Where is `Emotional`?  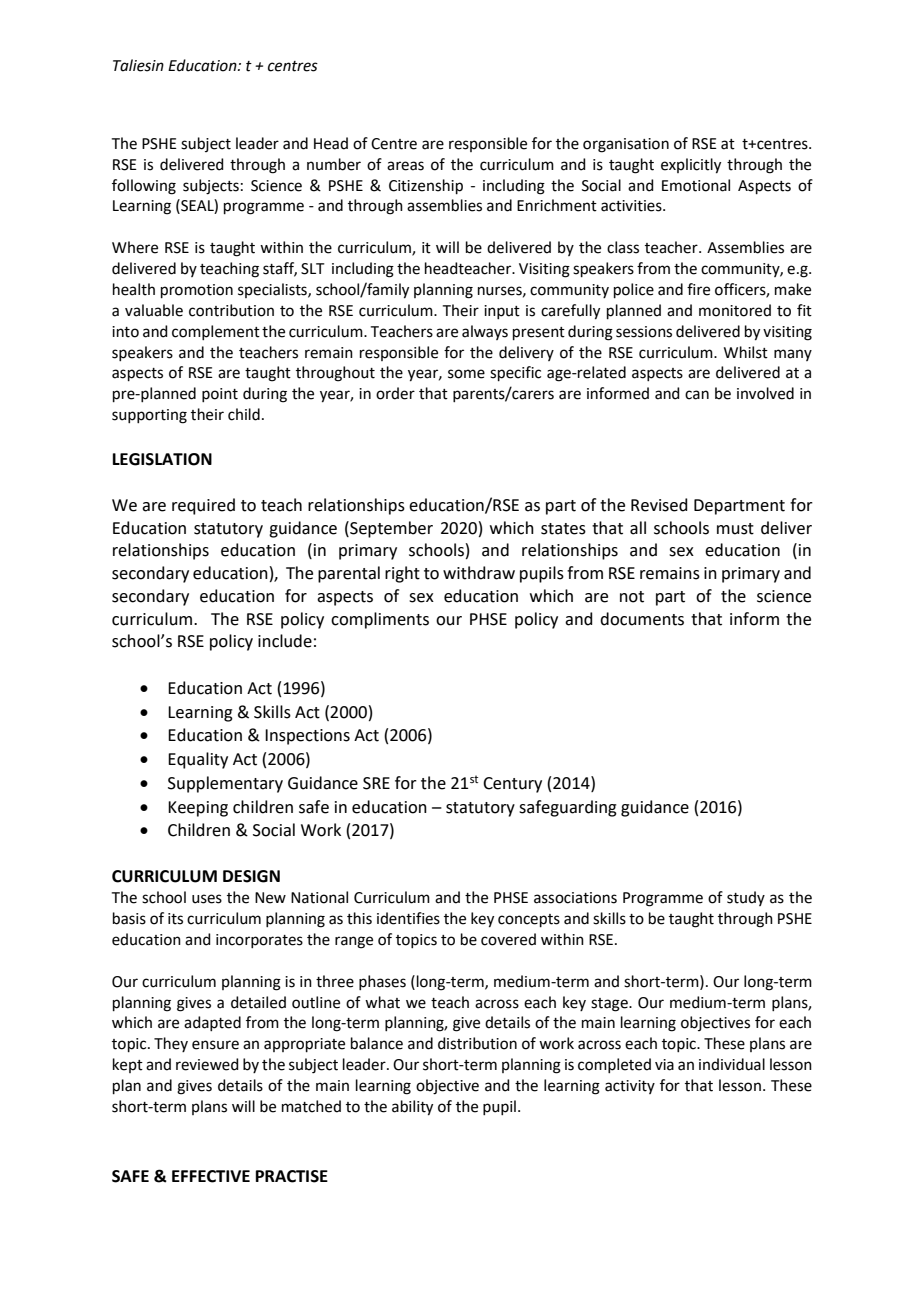
Emotional is located at coordinates (696, 185).
